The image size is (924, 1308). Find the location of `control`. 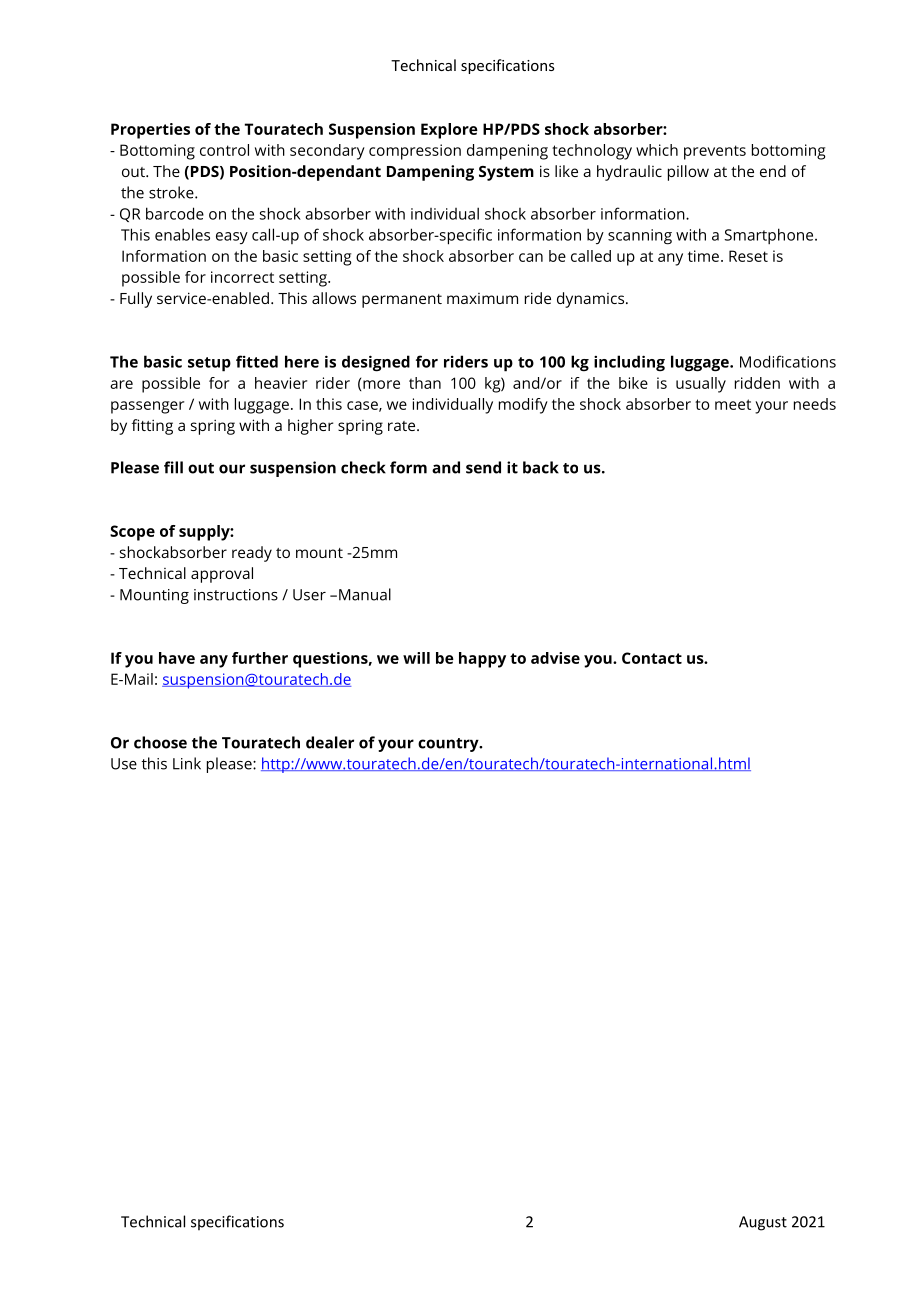

control is located at coordinates (224, 150).
